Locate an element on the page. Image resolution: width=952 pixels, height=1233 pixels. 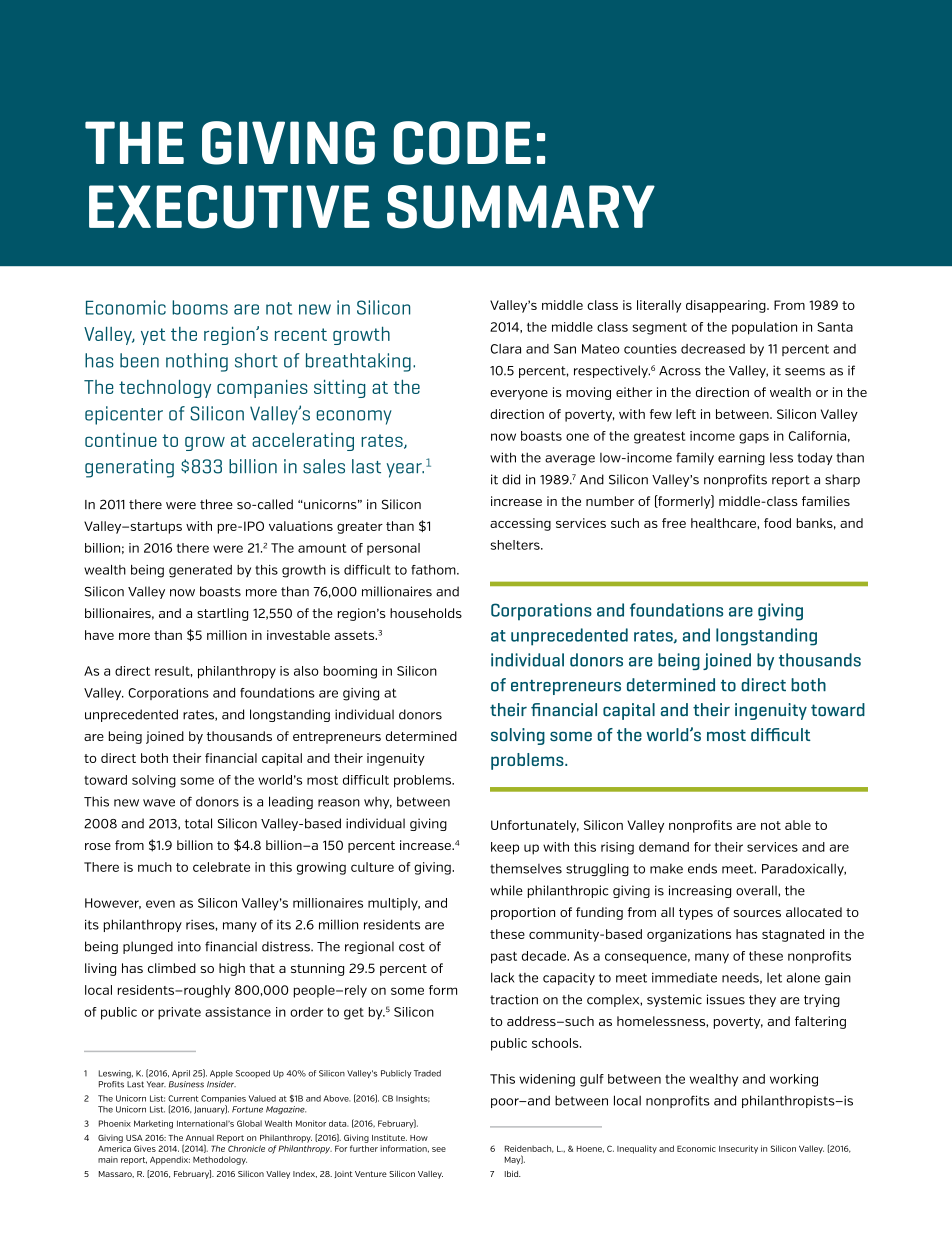
EXECUTIVE is located at coordinates (229, 207).
